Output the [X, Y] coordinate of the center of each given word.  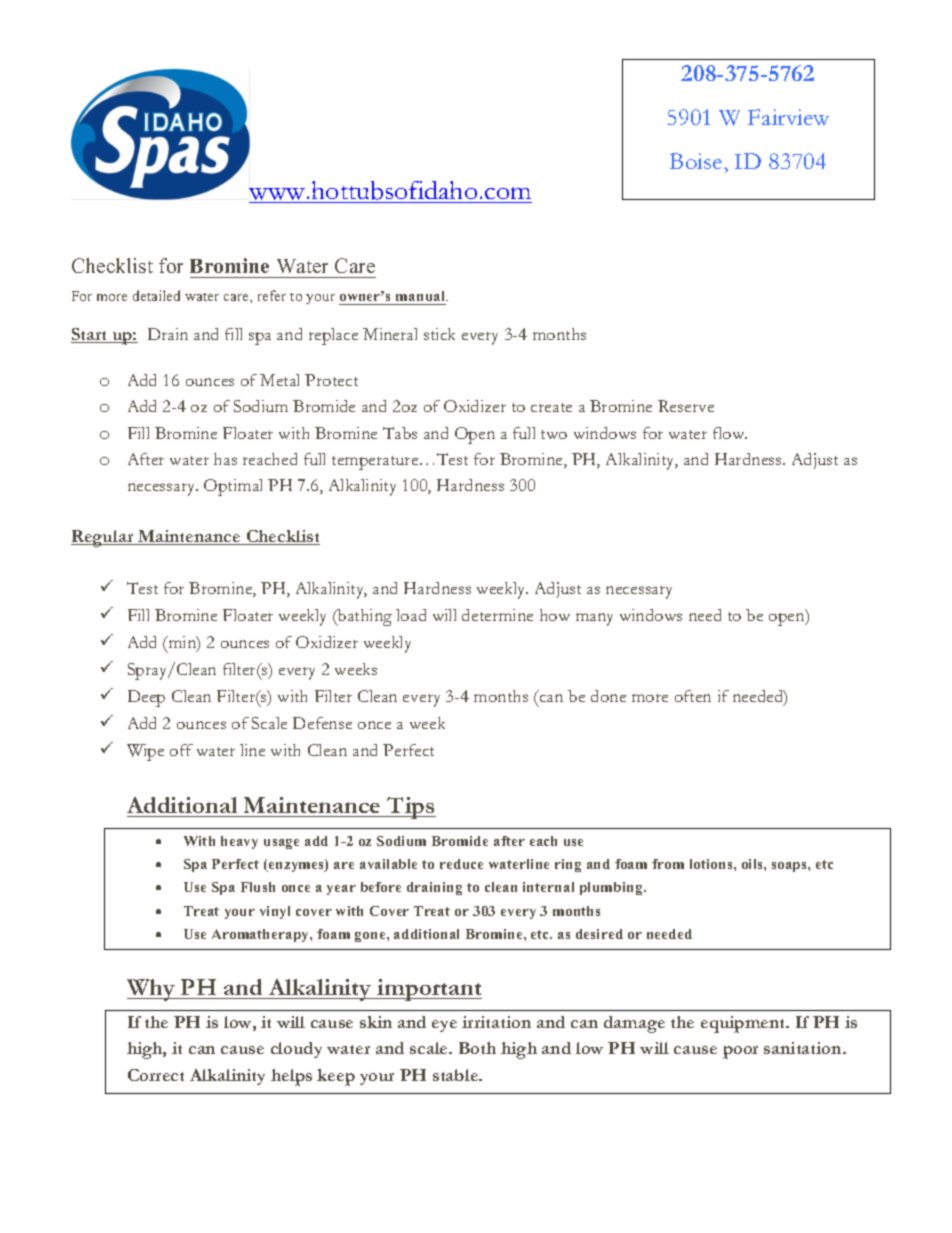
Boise [697, 161]
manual [421, 298]
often [693, 696]
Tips [410, 808]
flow [730, 433]
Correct [156, 1075]
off [181, 750]
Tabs [400, 433]
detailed [156, 295]
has [225, 459]
